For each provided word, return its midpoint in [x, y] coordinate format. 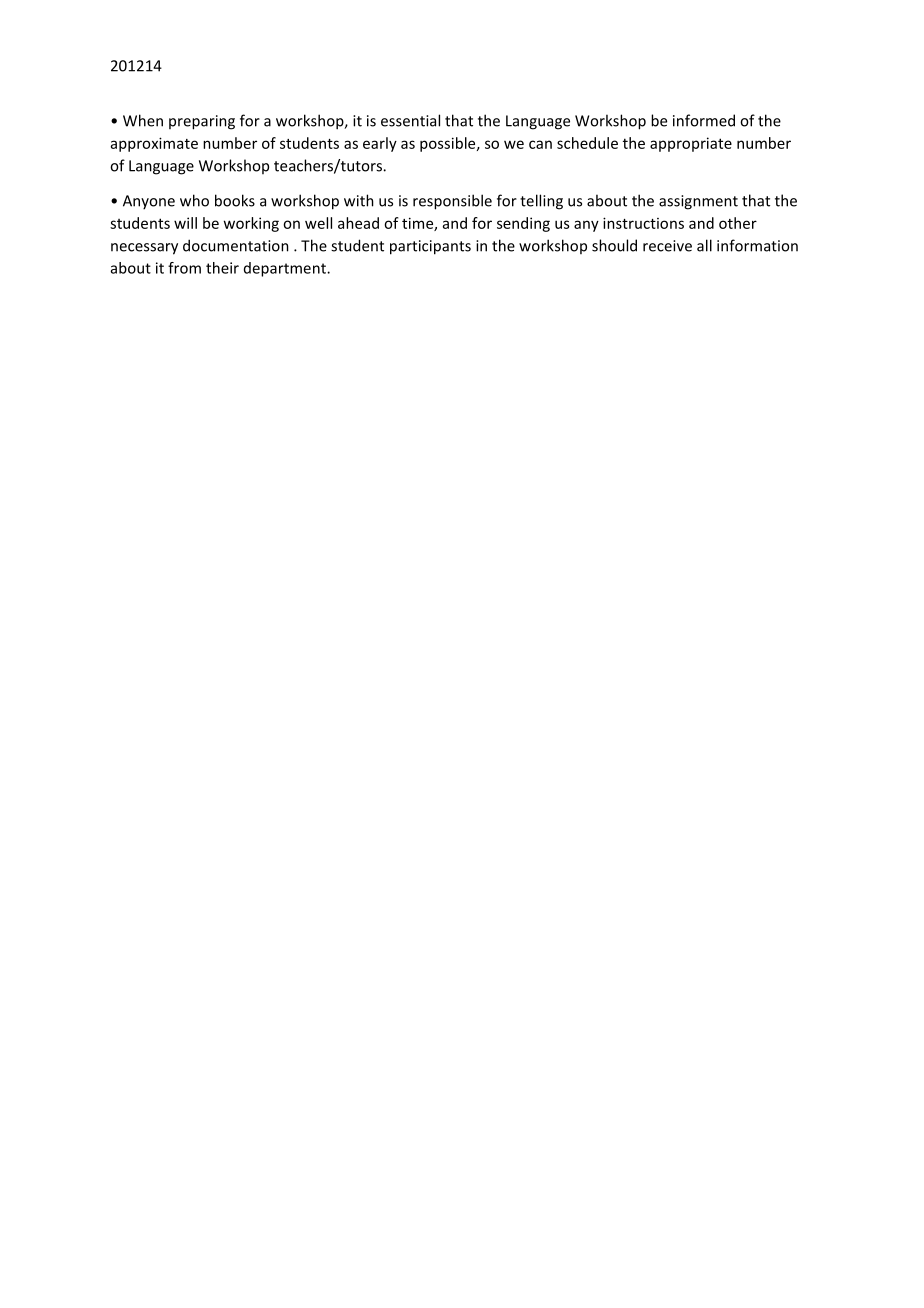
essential [410, 120]
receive [667, 246]
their [222, 268]
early [380, 144]
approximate [154, 144]
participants [430, 247]
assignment [698, 202]
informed [704, 120]
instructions [643, 223]
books [235, 200]
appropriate [691, 144]
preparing [202, 122]
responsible [452, 202]
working [251, 224]
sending [523, 224]
